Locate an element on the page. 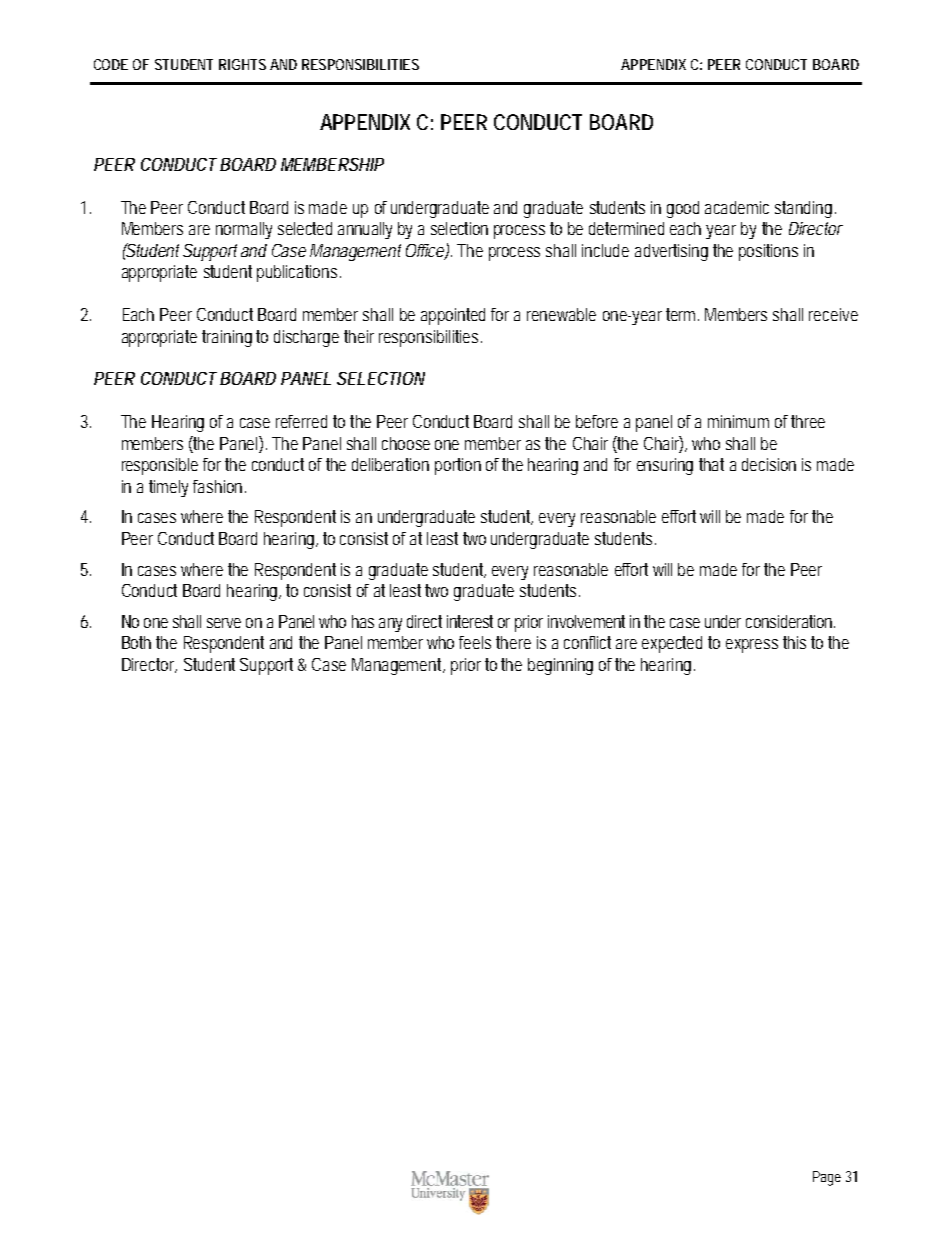 The width and height of the document is (952, 1233). Page is located at coordinates (827, 1178).
